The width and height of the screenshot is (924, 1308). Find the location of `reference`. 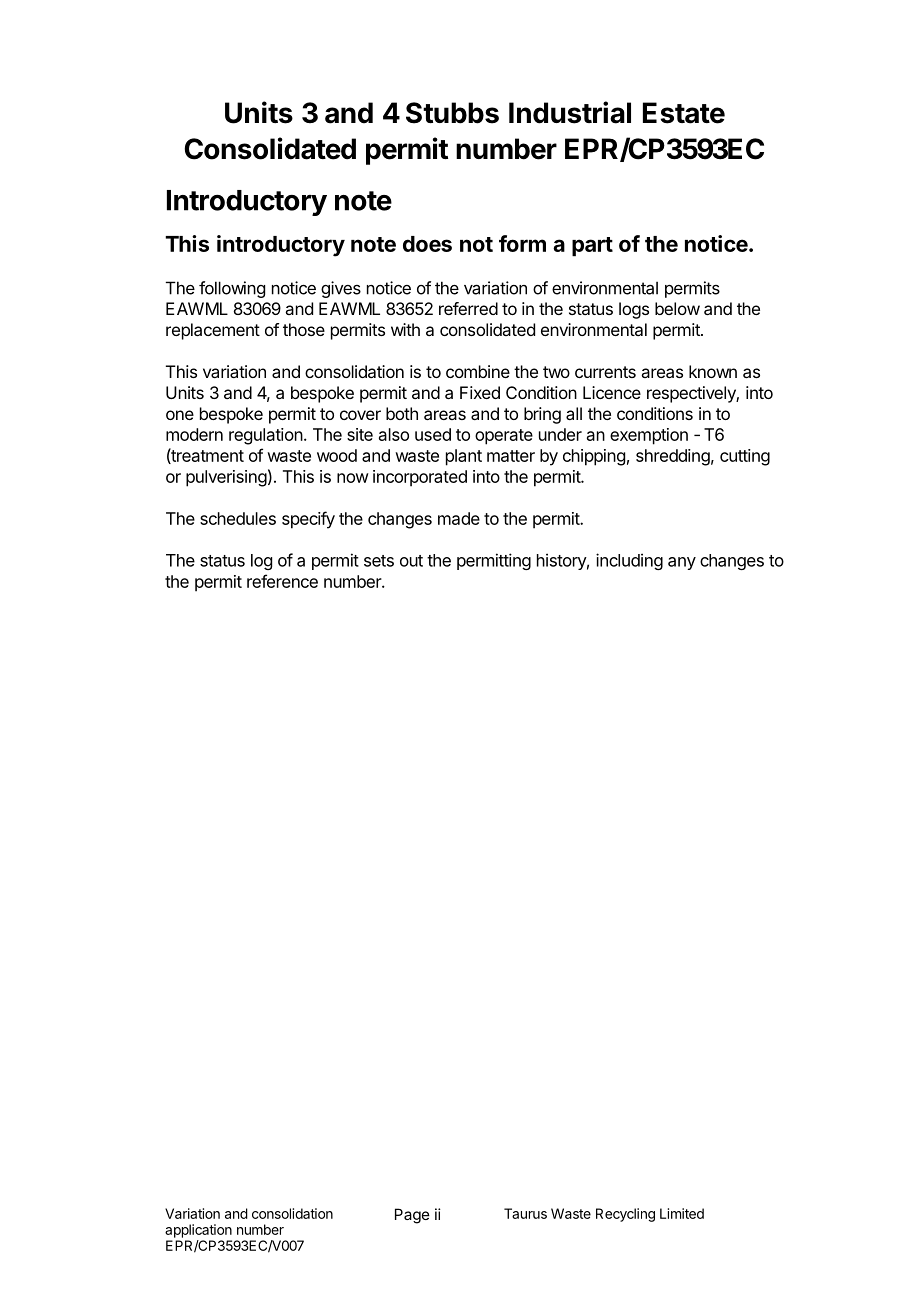

reference is located at coordinates (282, 581).
